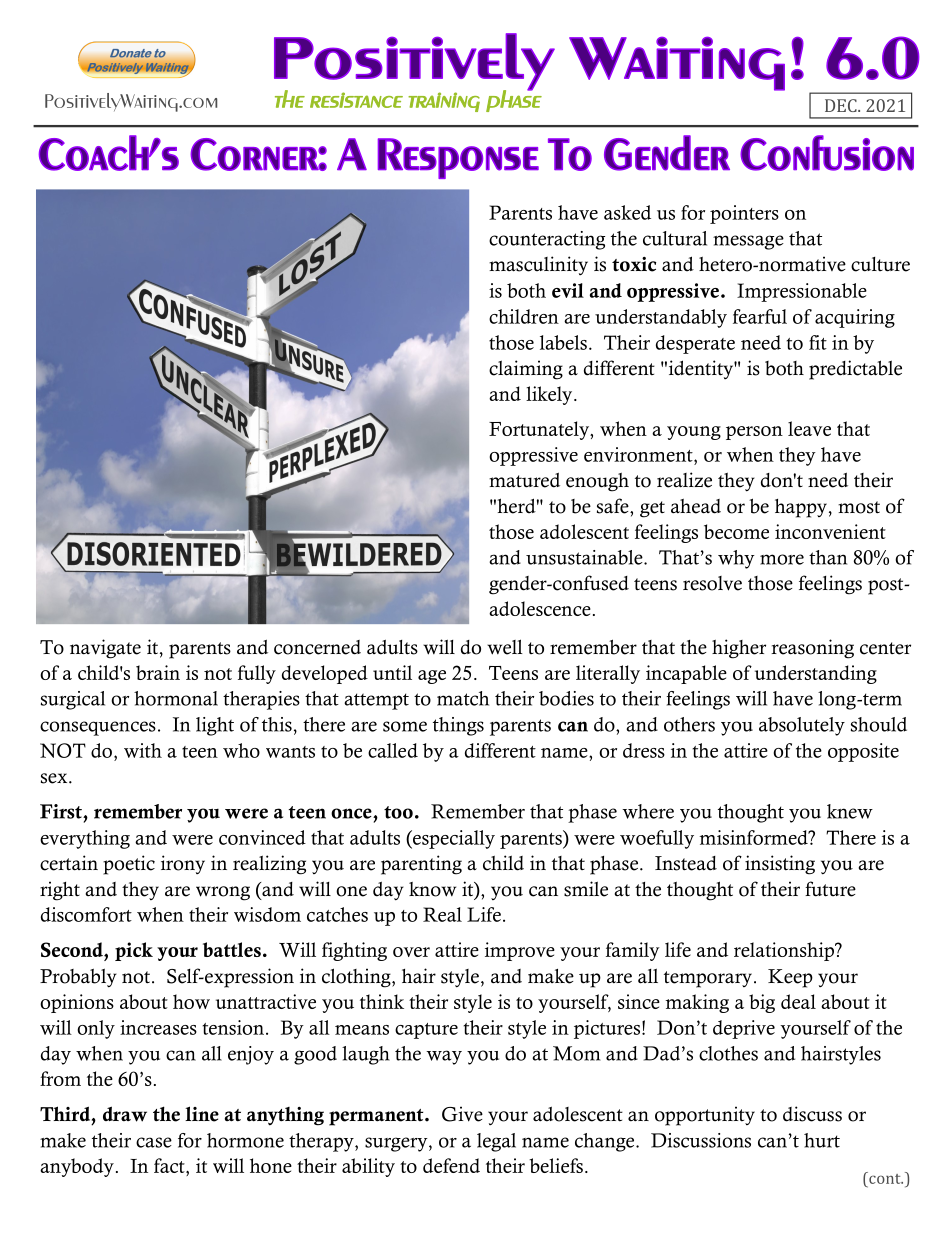 The width and height of the document is (952, 1233). I want to click on asked, so click(627, 212).
